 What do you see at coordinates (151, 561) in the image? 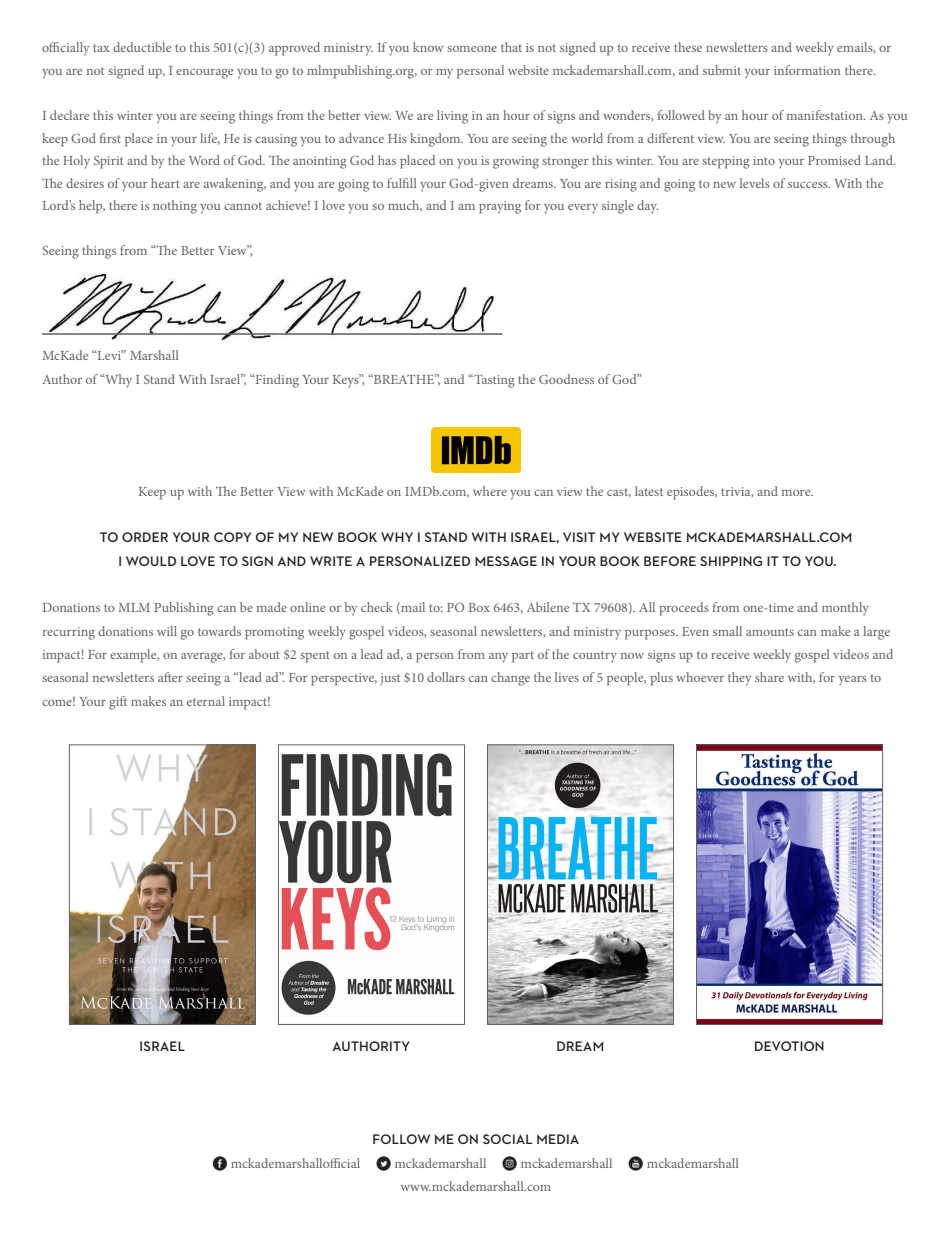
I see `WOULD` at bounding box center [151, 561].
